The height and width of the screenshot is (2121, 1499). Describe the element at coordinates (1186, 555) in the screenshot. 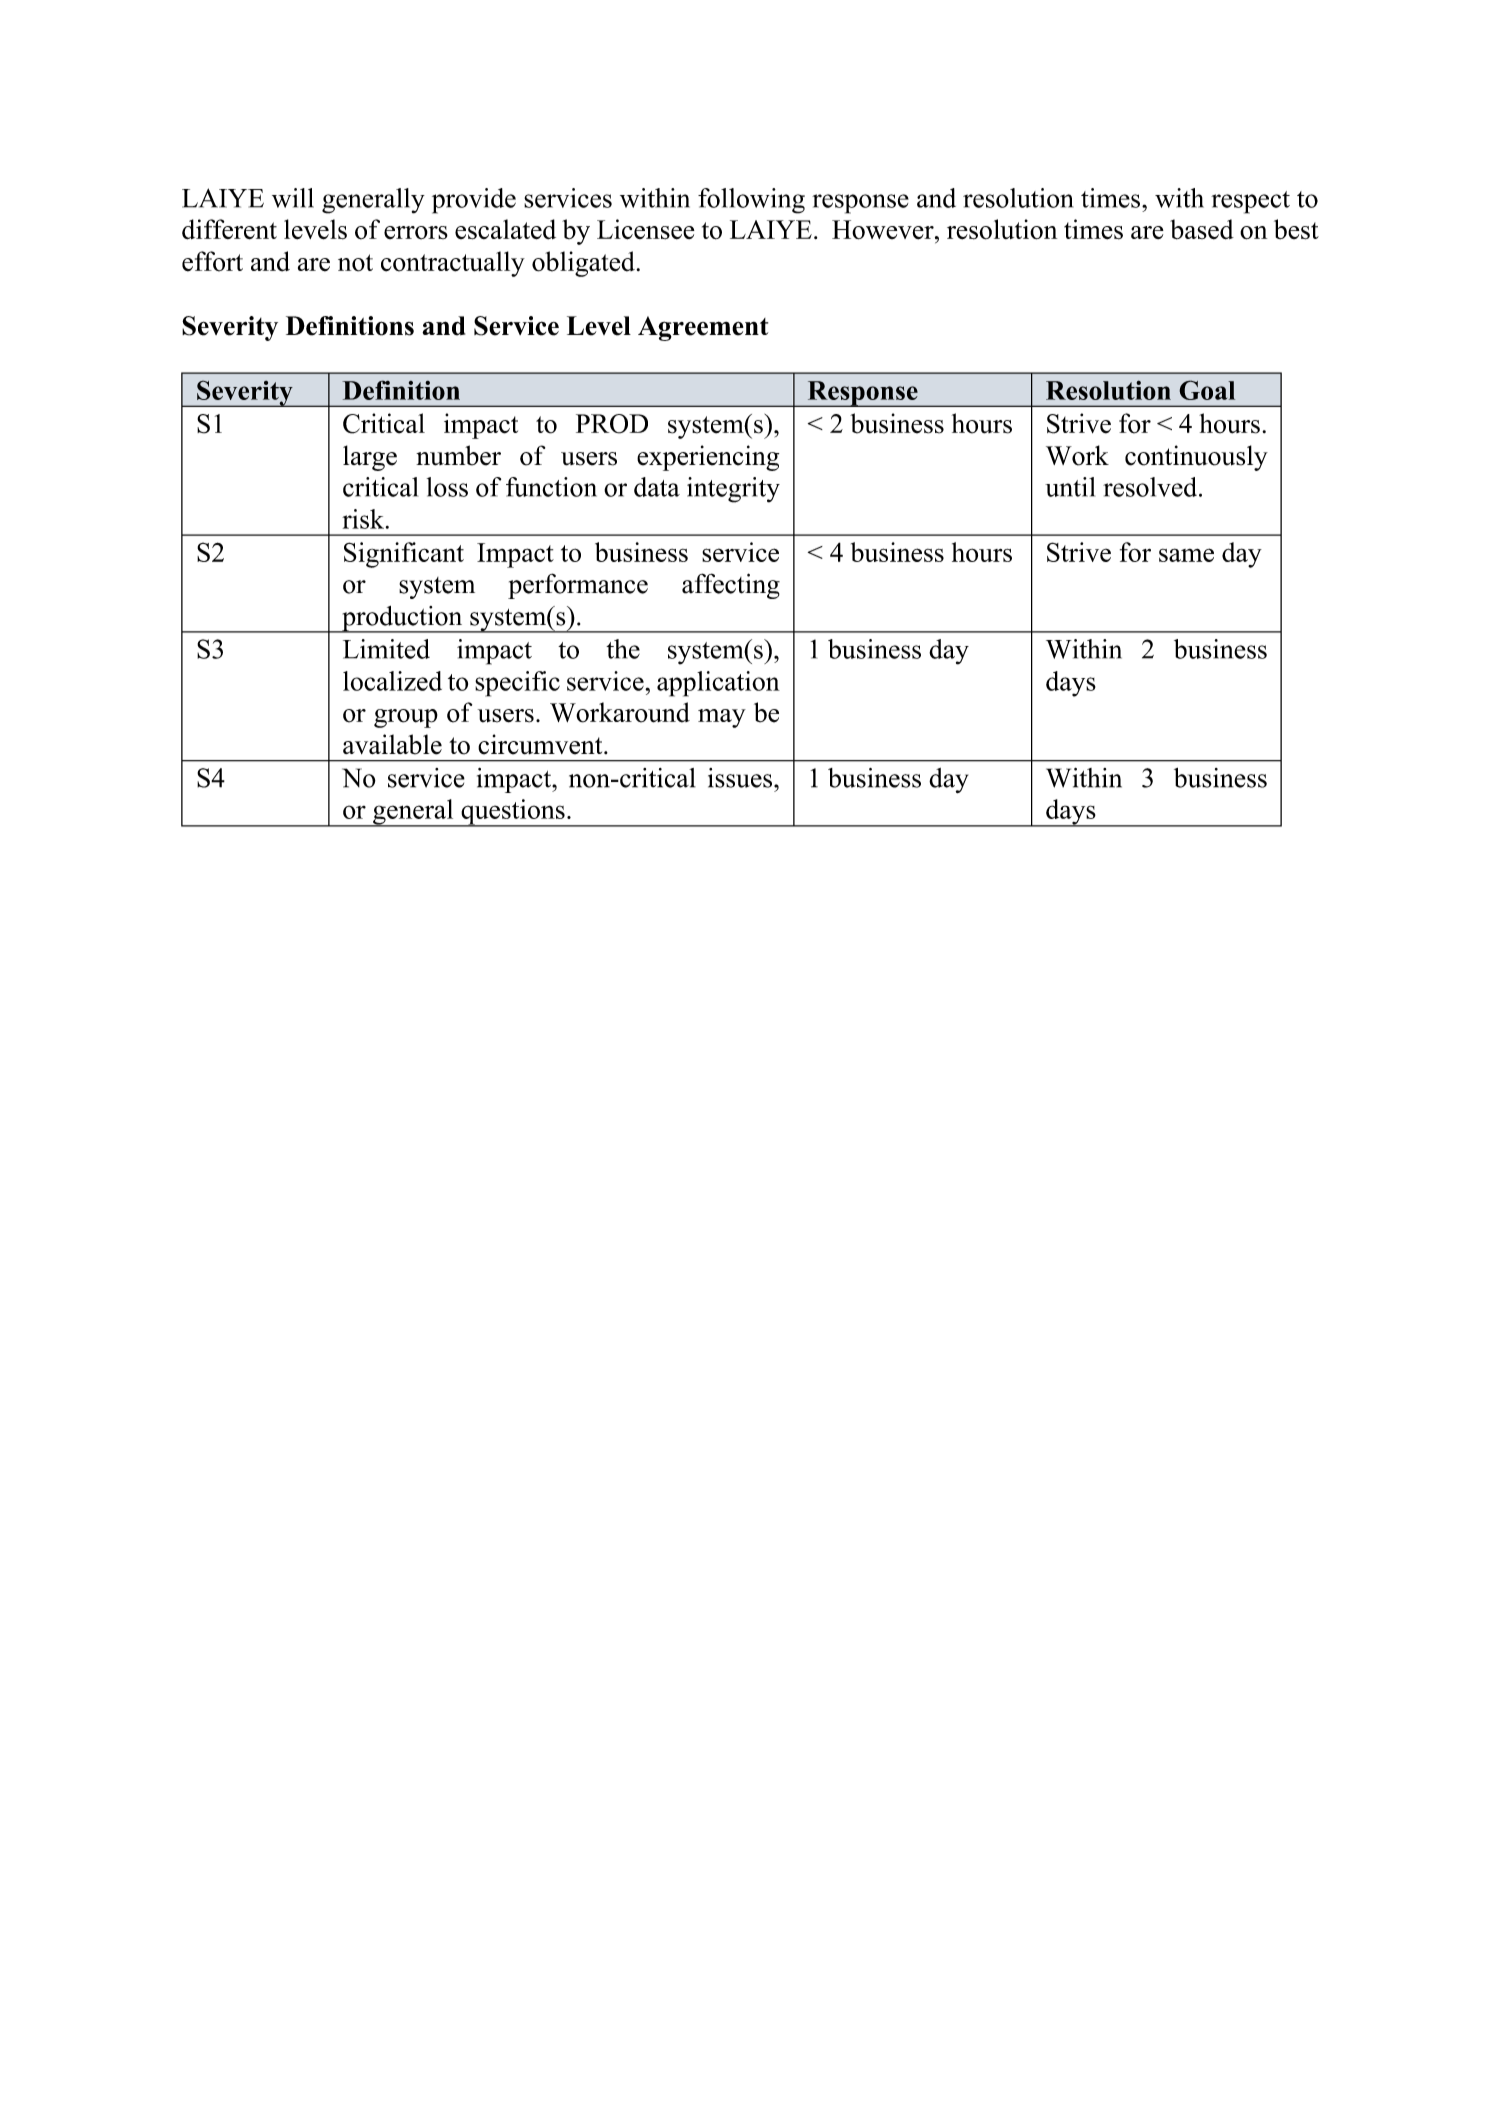

I see `same` at that location.
